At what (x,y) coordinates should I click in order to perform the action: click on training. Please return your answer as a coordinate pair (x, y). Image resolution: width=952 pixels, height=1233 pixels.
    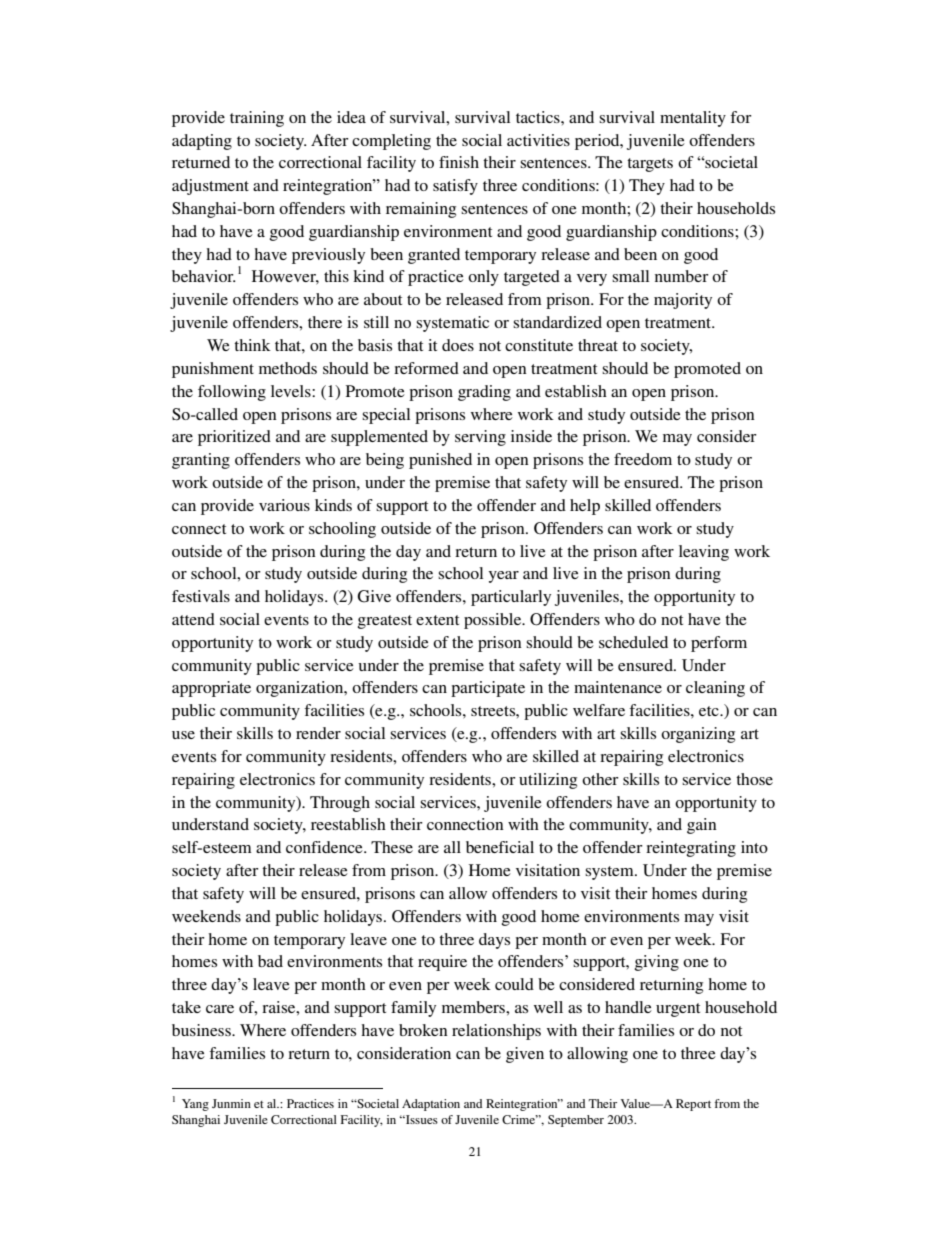
    Looking at the image, I should click on (257, 119).
